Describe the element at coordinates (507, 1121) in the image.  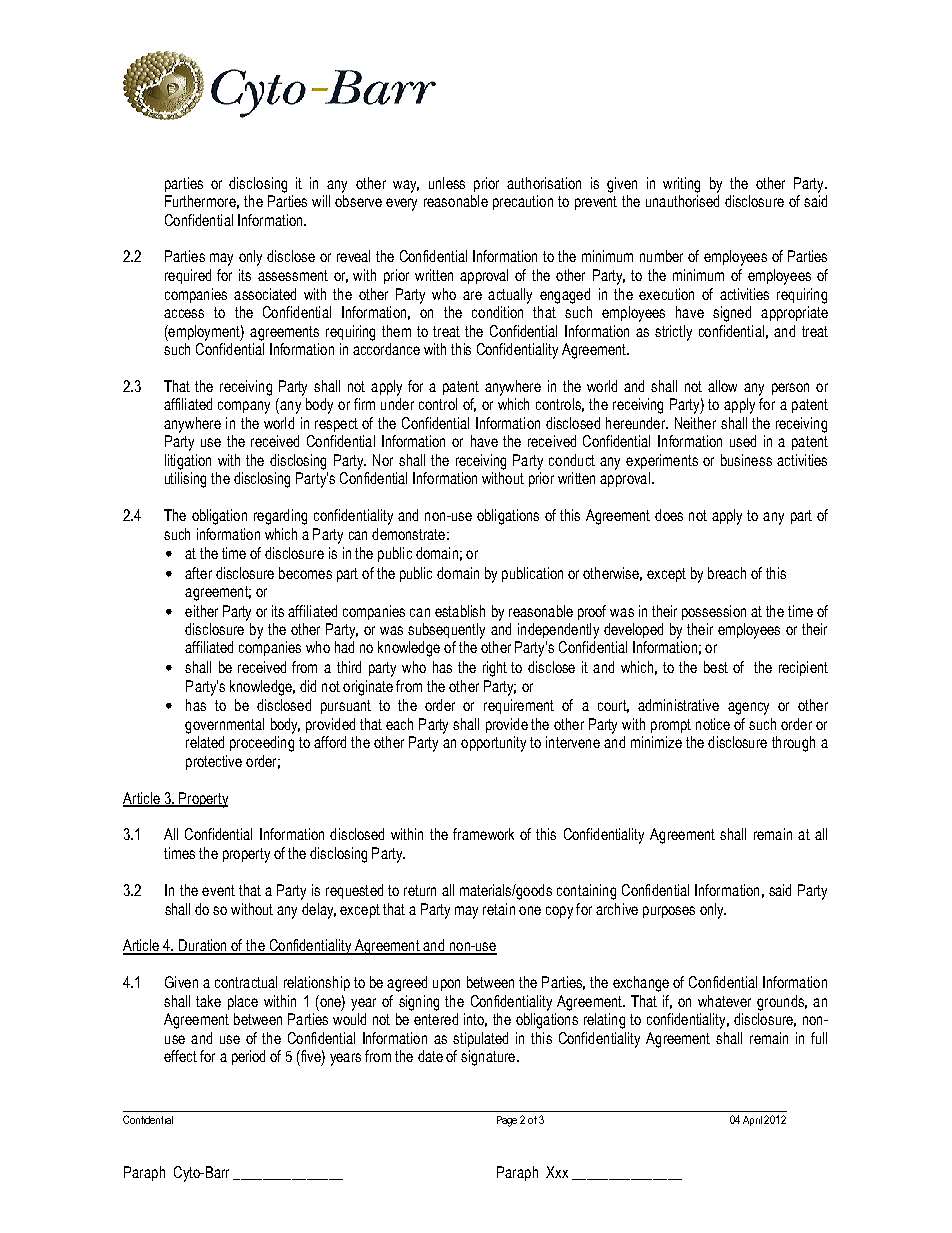
I see `Page` at that location.
